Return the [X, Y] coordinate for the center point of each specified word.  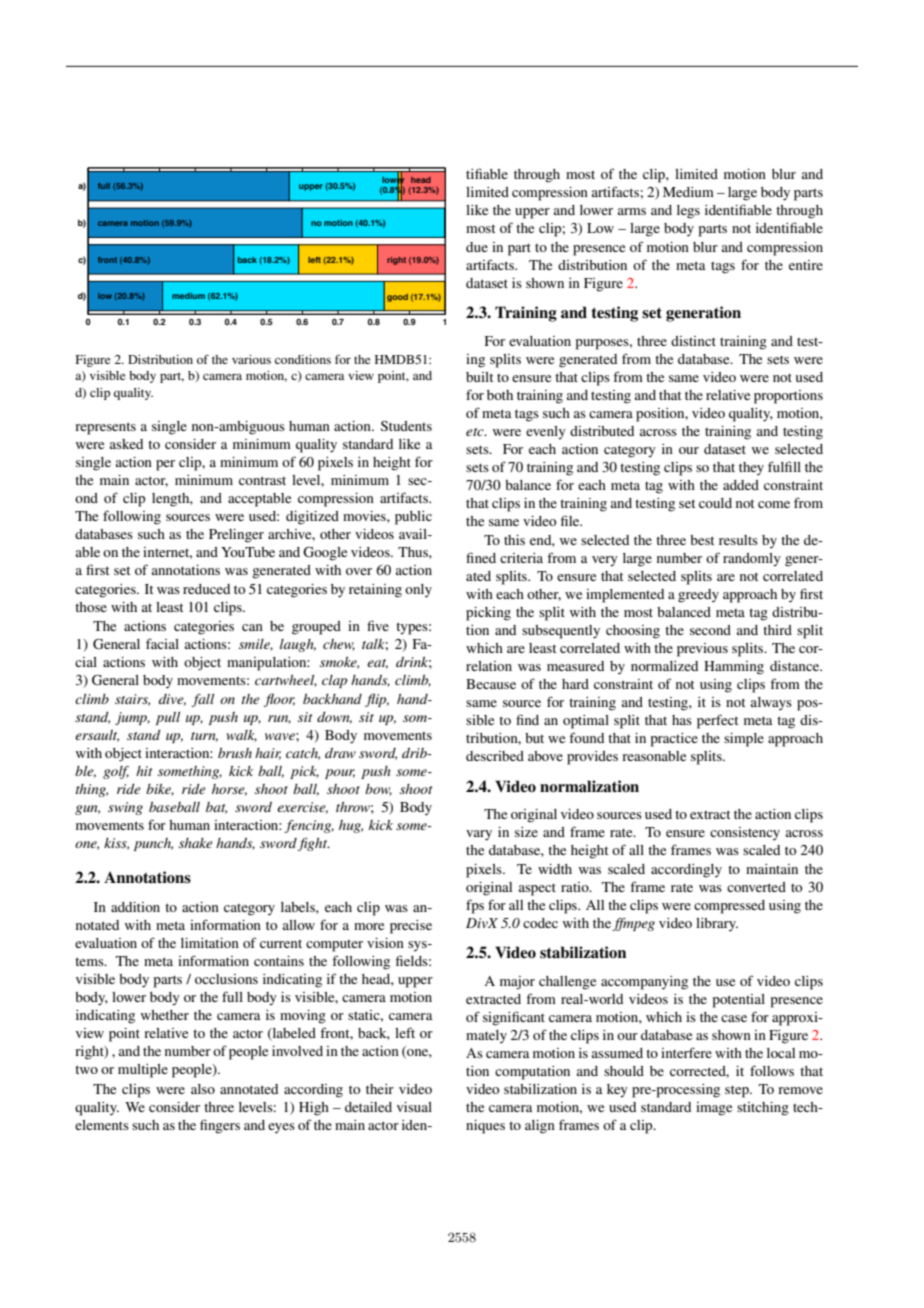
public [413, 518]
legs [688, 212]
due [477, 247]
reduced [206, 589]
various [251, 359]
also [203, 1089]
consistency [745, 834]
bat [216, 808]
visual [414, 1107]
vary [479, 835]
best [702, 540]
